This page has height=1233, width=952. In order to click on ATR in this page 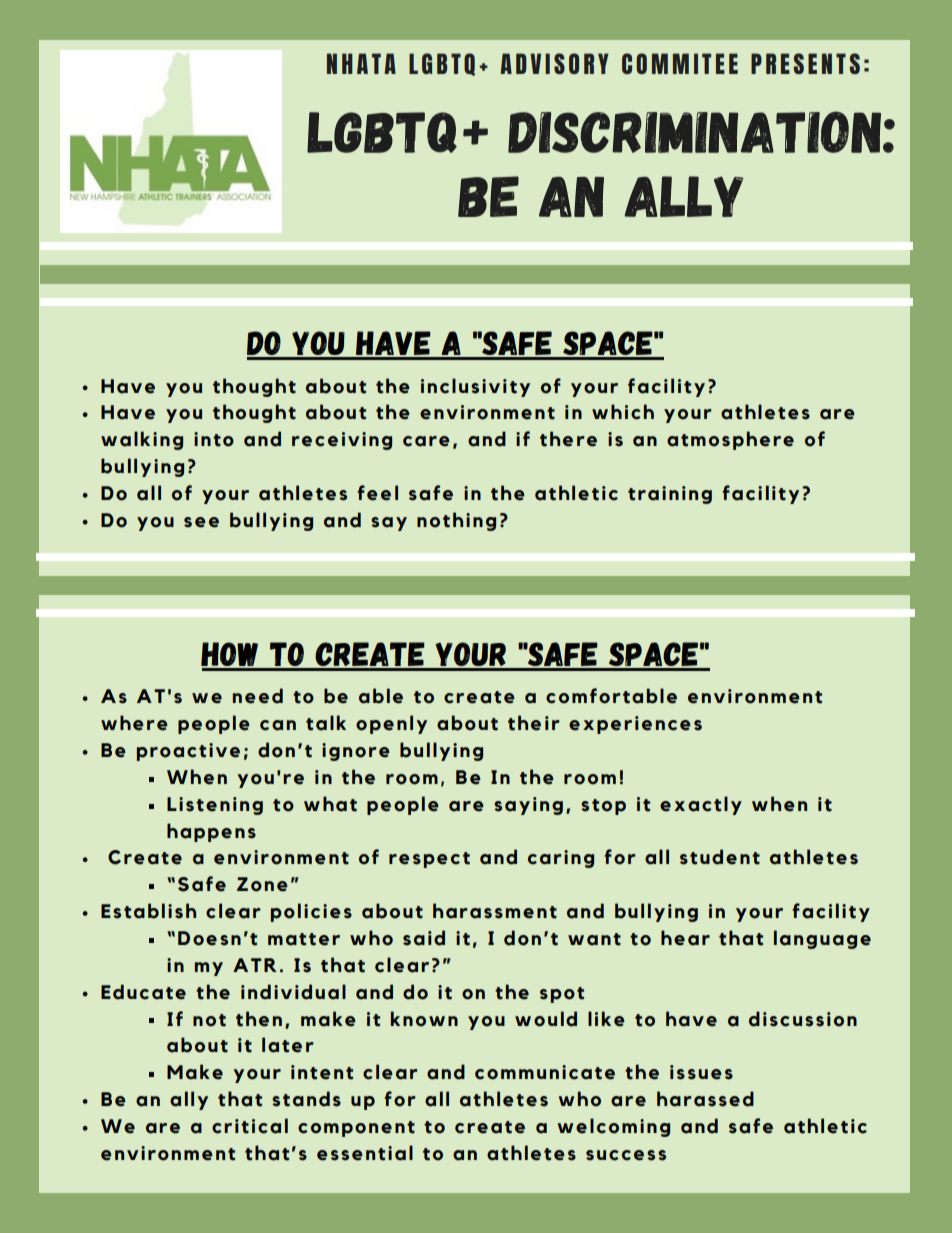, I will do `click(255, 965)`.
